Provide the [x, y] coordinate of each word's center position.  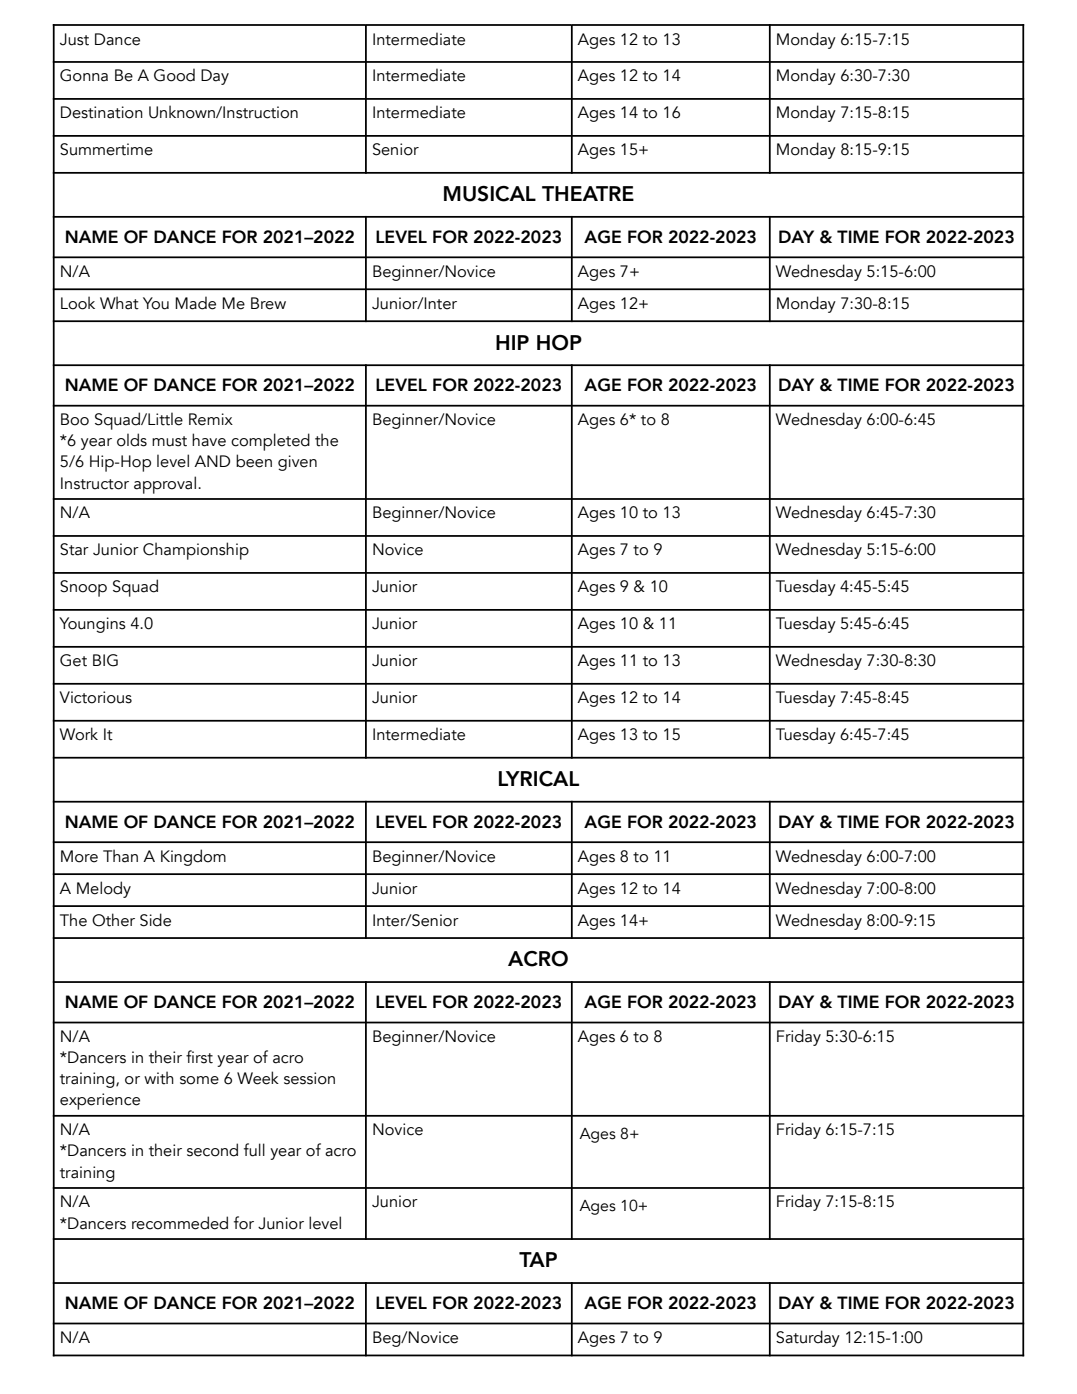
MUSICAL [490, 194]
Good [174, 75]
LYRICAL [539, 779]
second [212, 1150]
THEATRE [588, 193]
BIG [105, 660]
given [297, 463]
